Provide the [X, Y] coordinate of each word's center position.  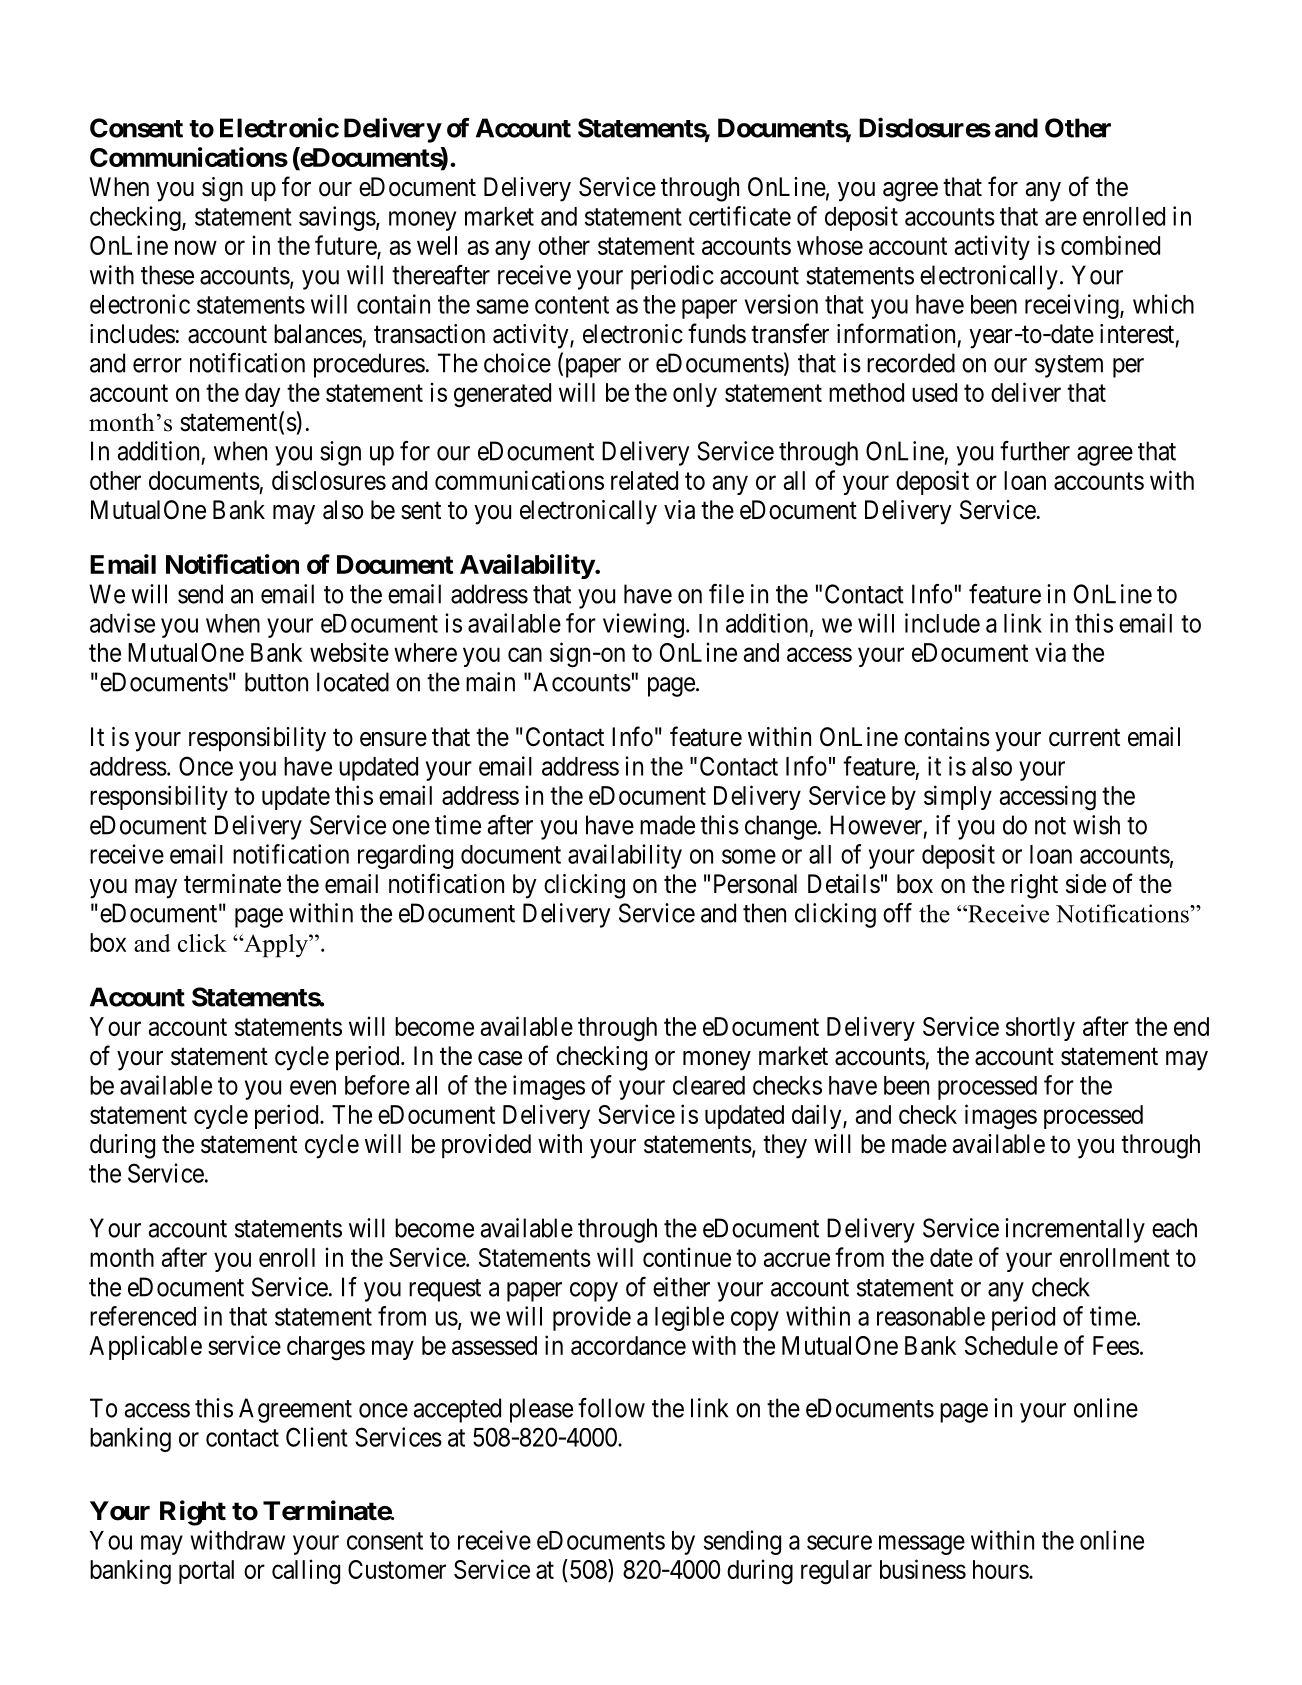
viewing [643, 625]
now [196, 248]
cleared [709, 1085]
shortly [1040, 1029]
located [353, 682]
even [313, 1087]
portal [206, 1572]
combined [1110, 245]
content [572, 305]
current [1084, 738]
